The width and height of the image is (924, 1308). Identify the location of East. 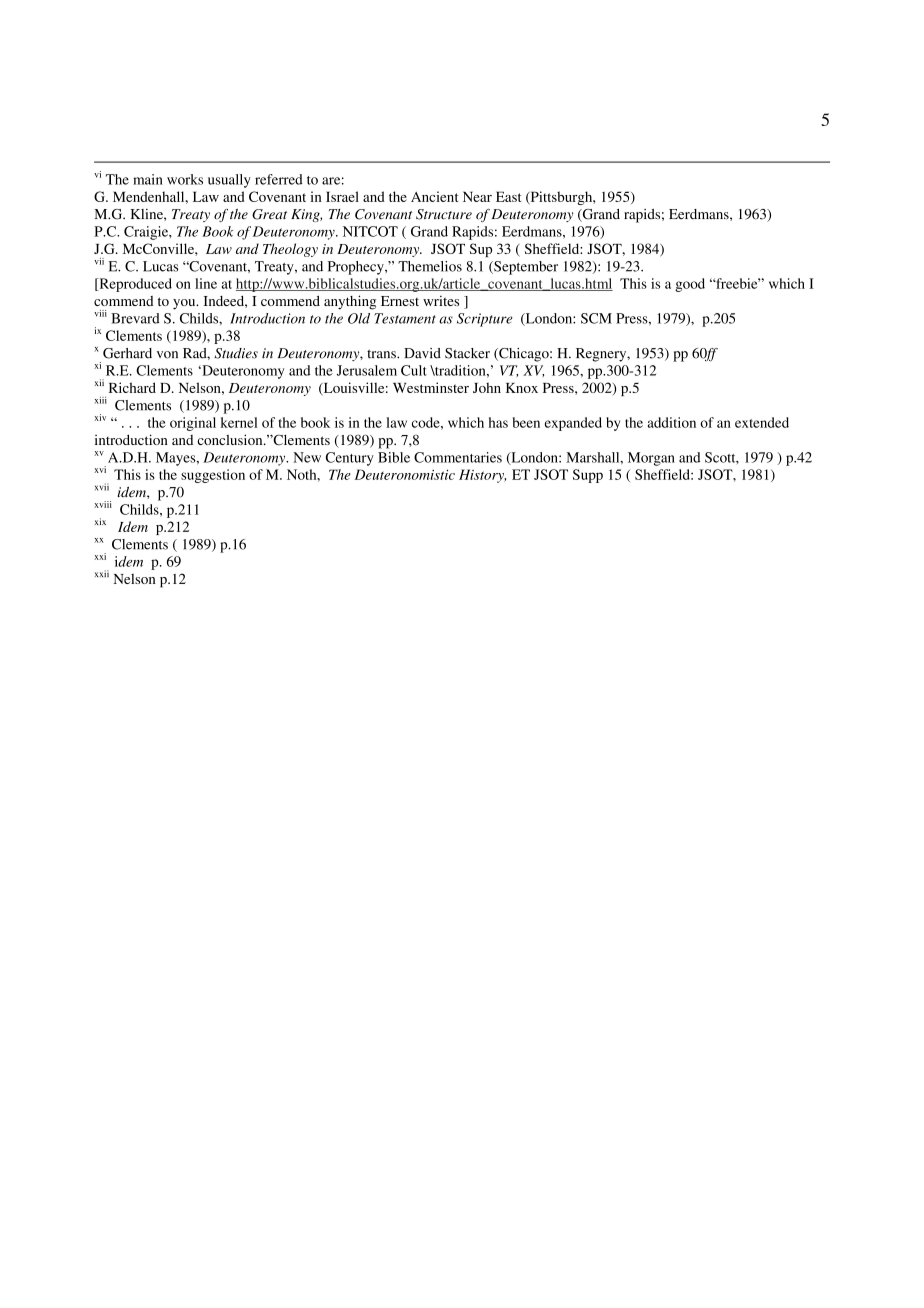
(508, 196).
